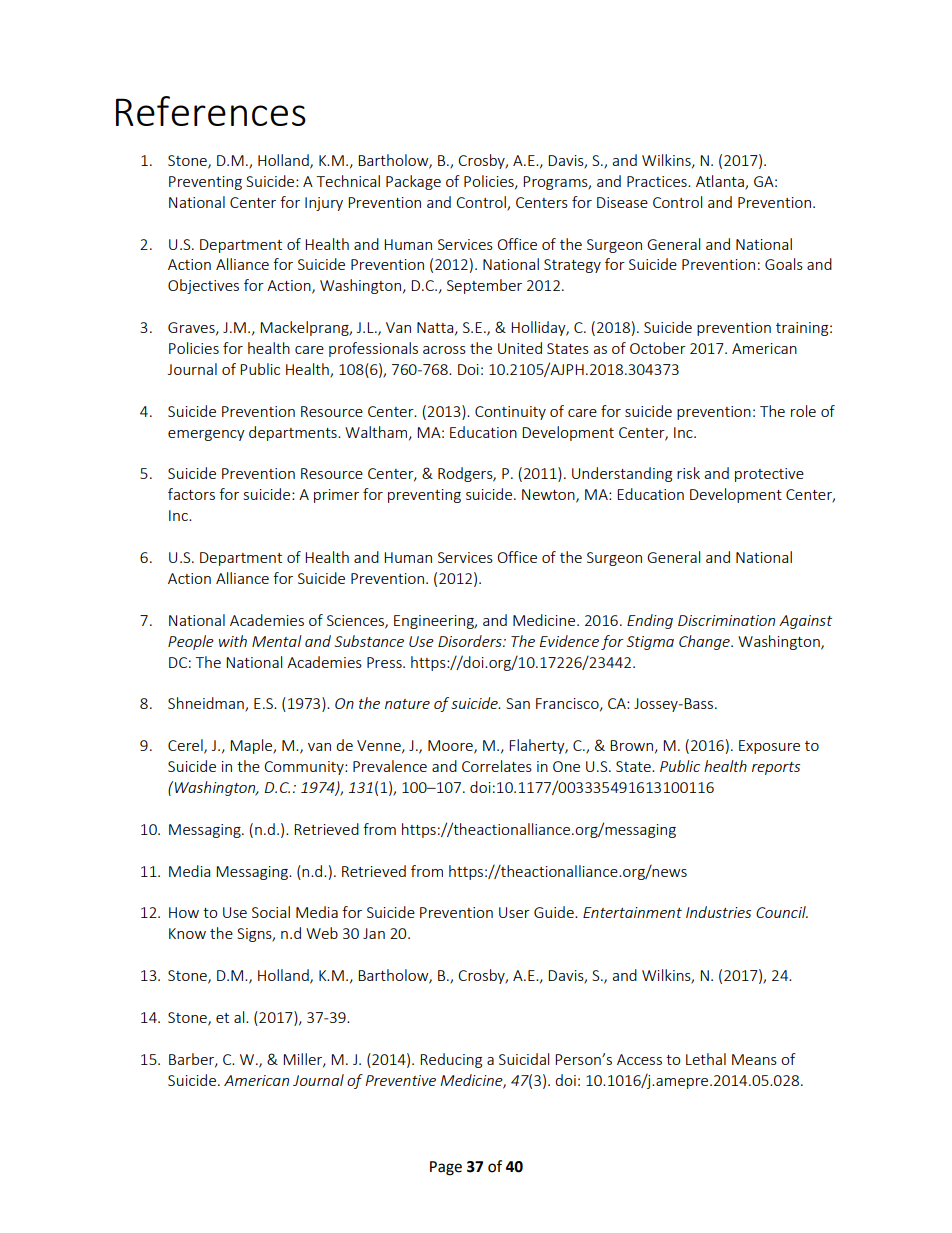 The width and height of the document is (952, 1233). I want to click on Preventive, so click(400, 1080).
